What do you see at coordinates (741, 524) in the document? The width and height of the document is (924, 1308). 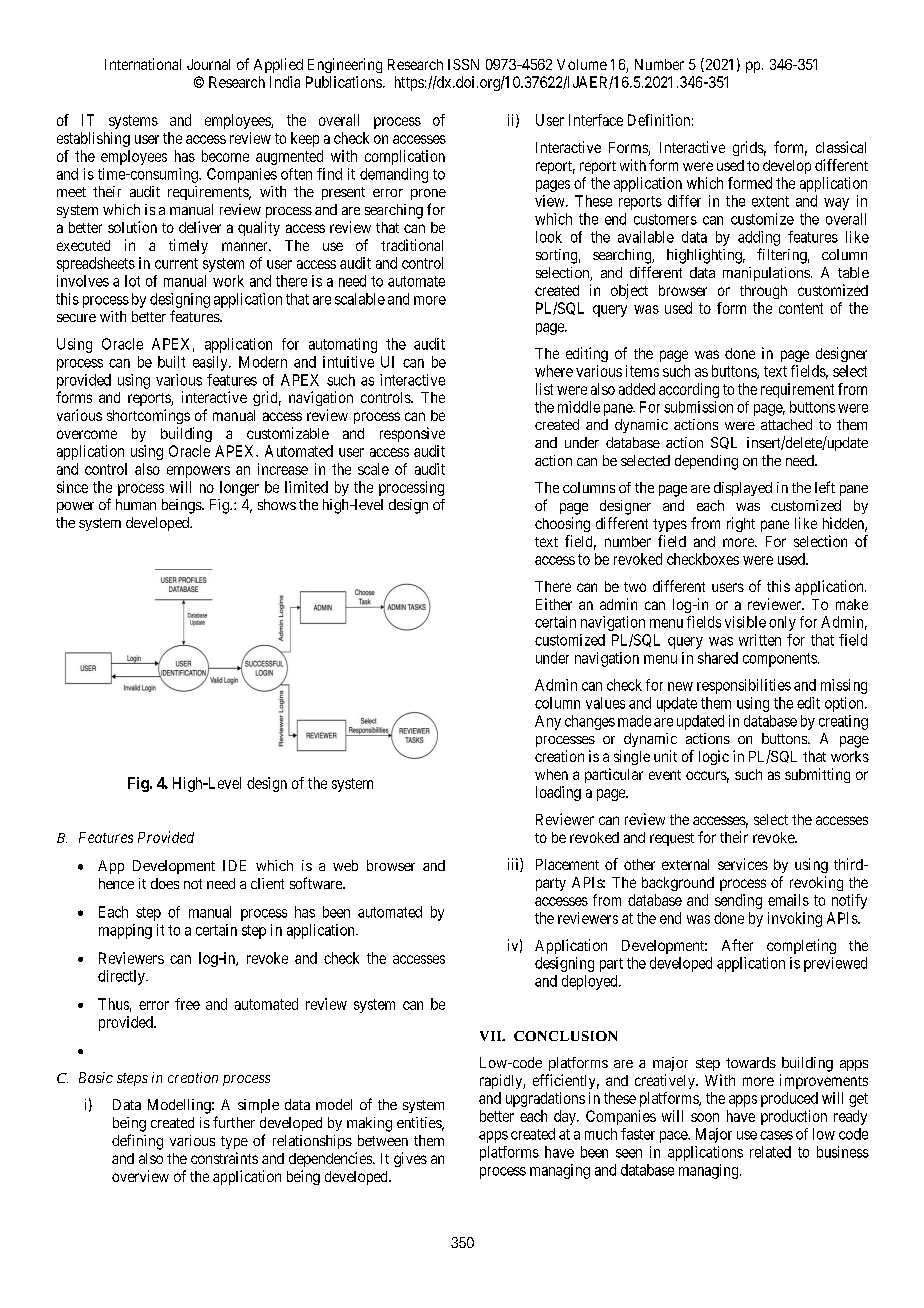 I see `right` at bounding box center [741, 524].
